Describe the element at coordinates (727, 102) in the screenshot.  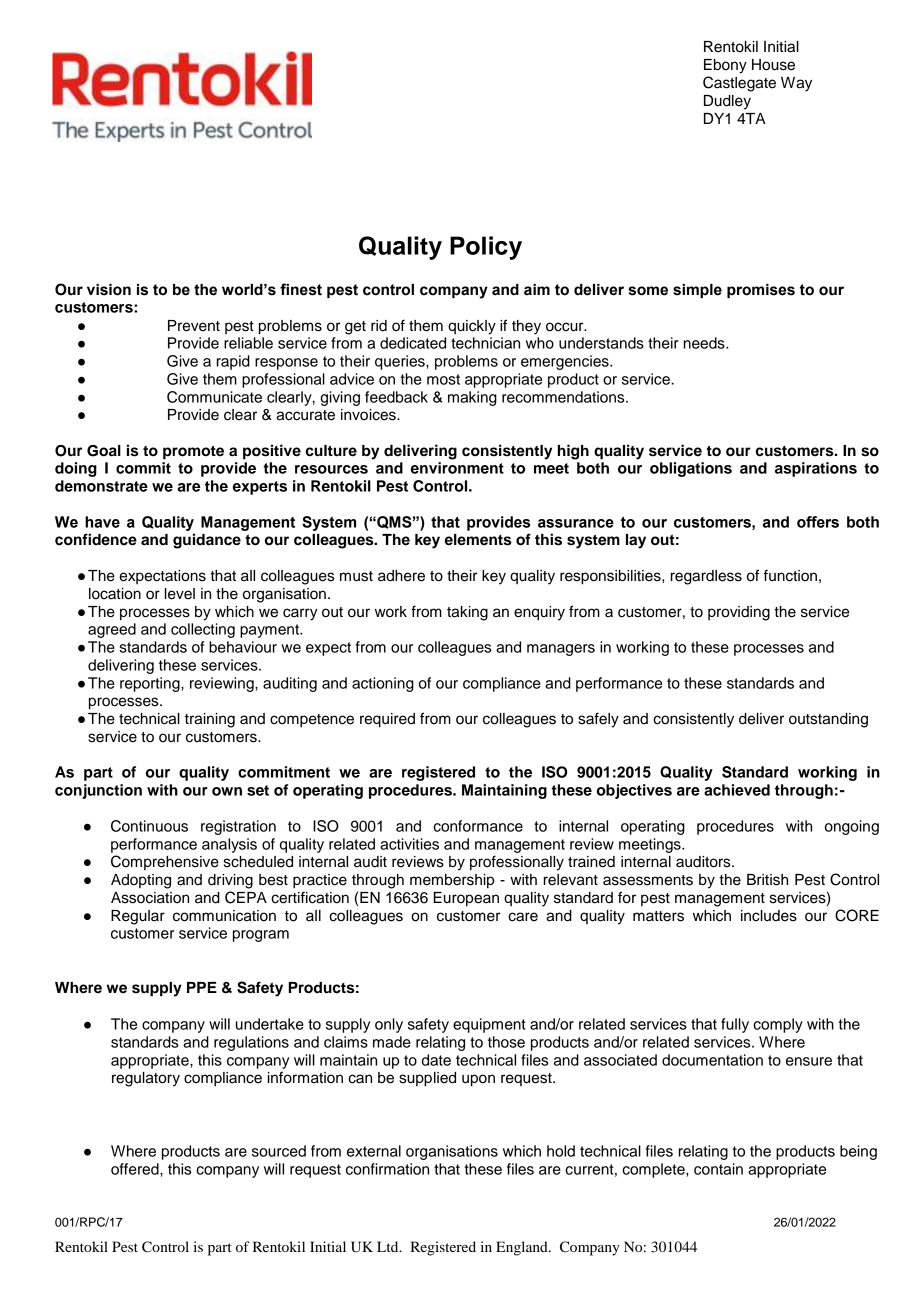
I see `Dudley` at that location.
